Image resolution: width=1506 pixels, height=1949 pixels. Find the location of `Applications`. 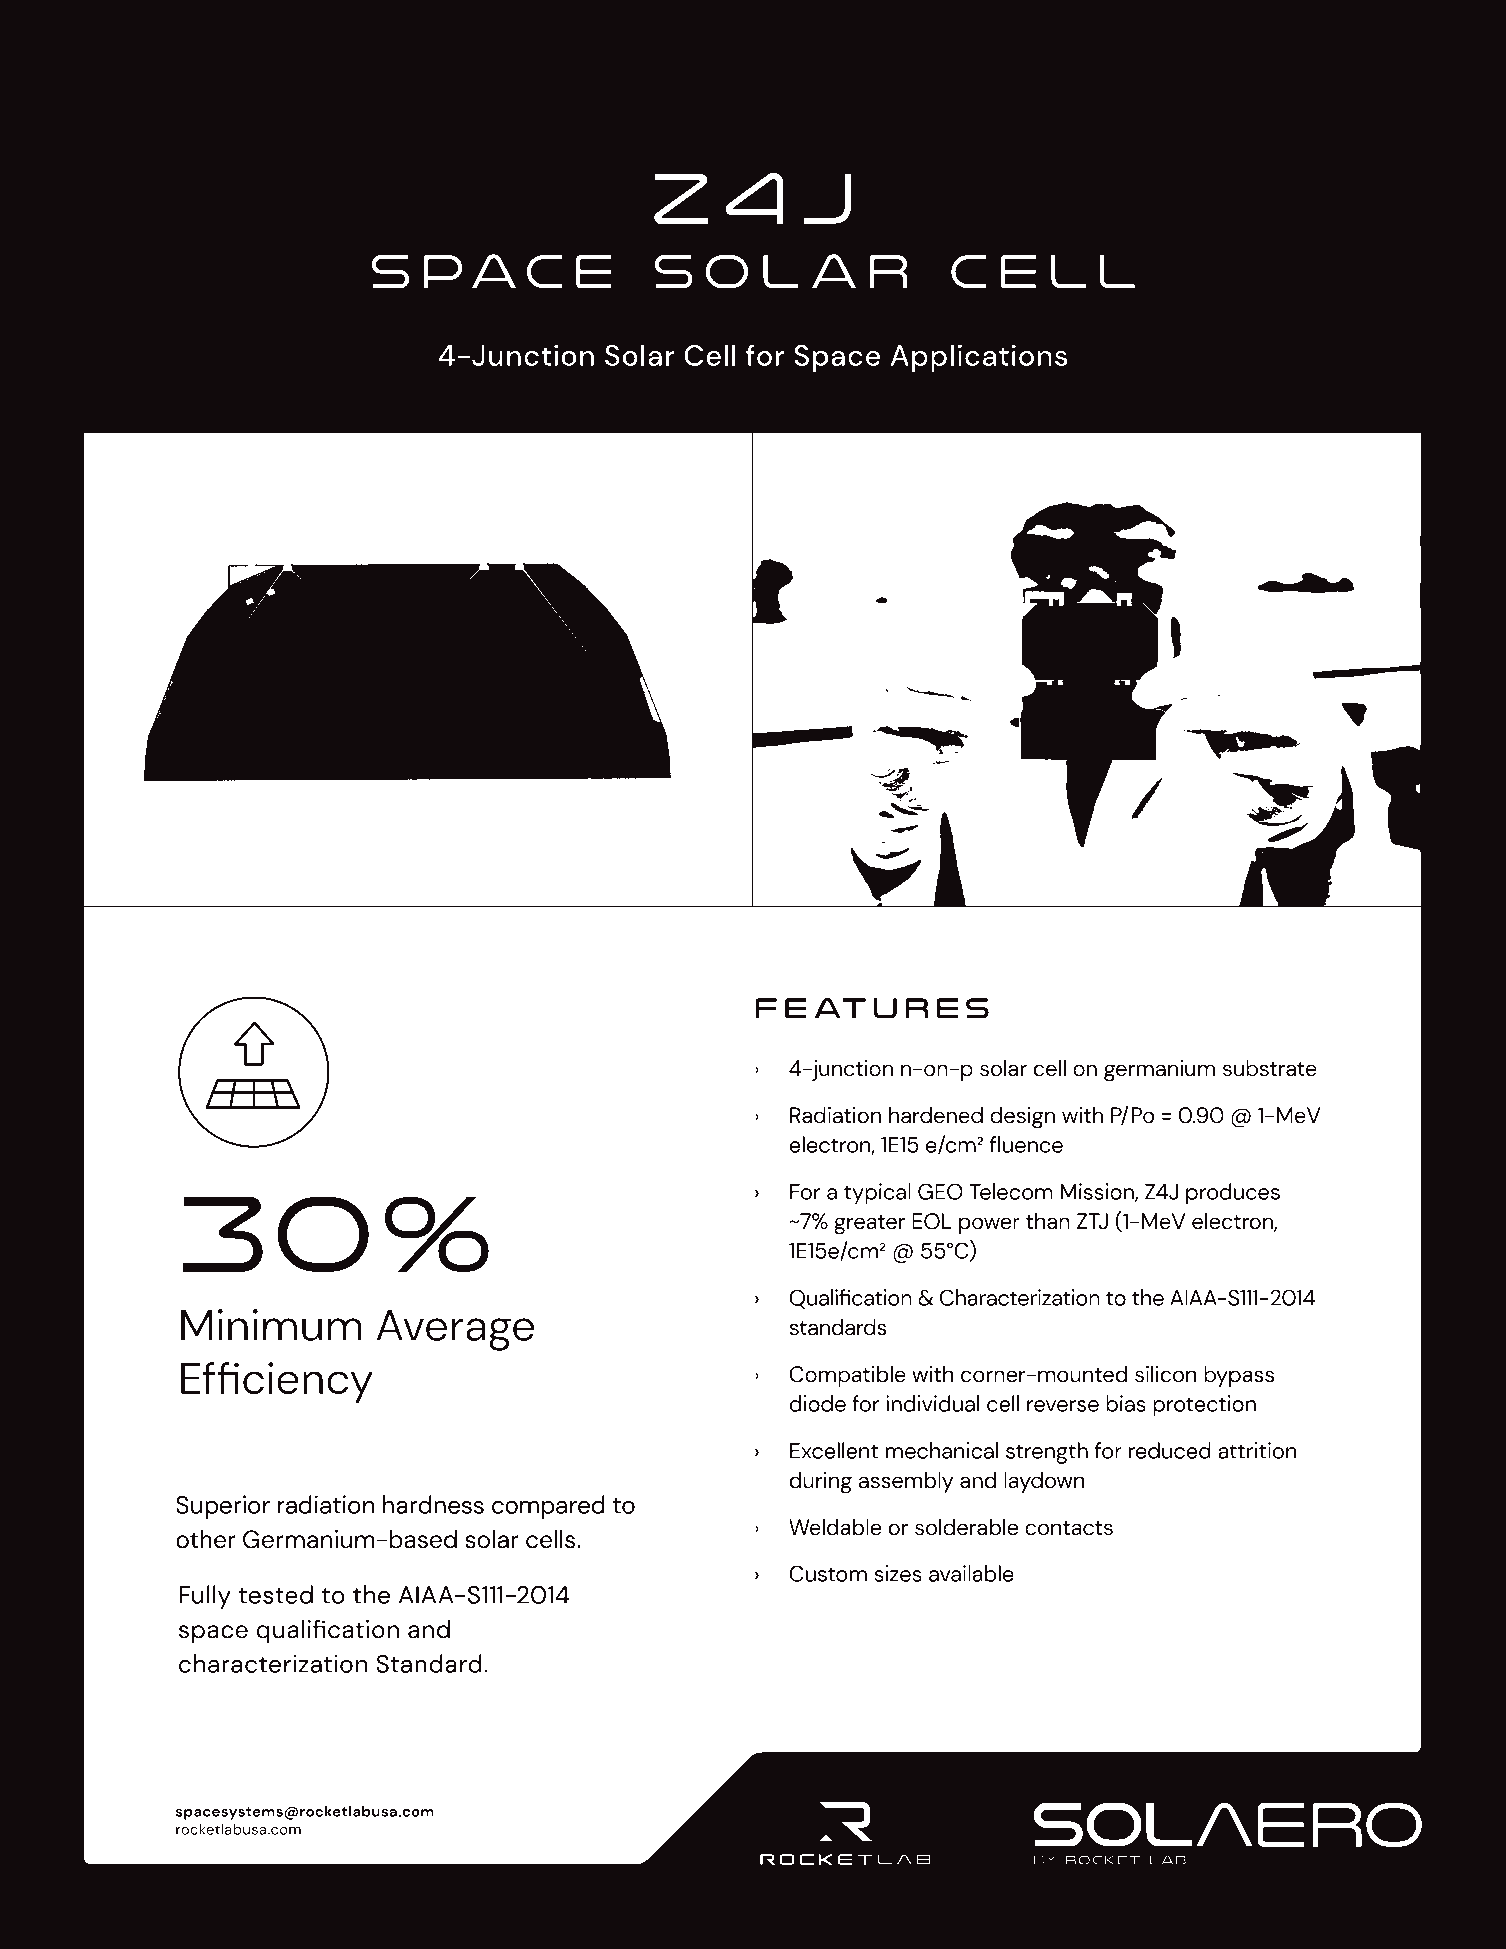

Applications is located at coordinates (979, 358).
